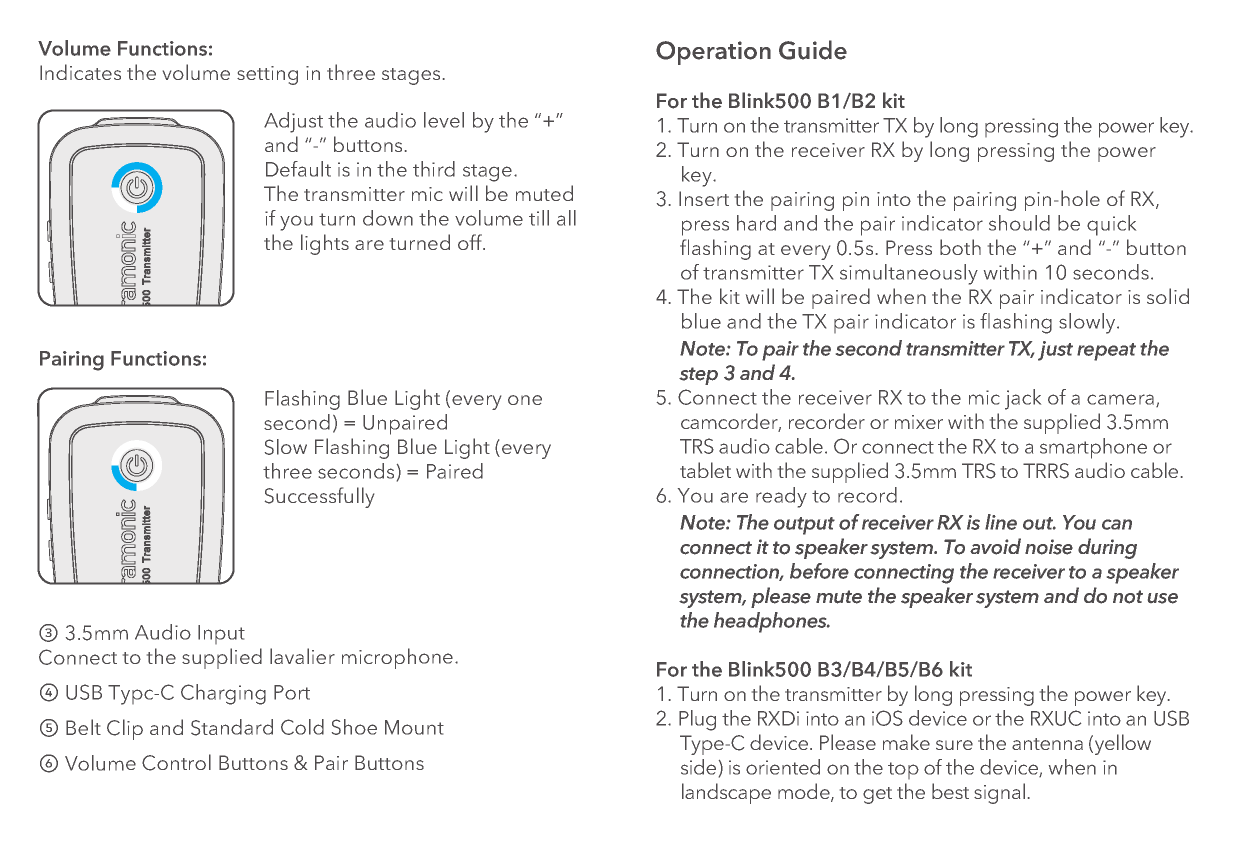 The height and width of the page is (848, 1234). What do you see at coordinates (813, 50) in the page?
I see `Guide` at bounding box center [813, 50].
